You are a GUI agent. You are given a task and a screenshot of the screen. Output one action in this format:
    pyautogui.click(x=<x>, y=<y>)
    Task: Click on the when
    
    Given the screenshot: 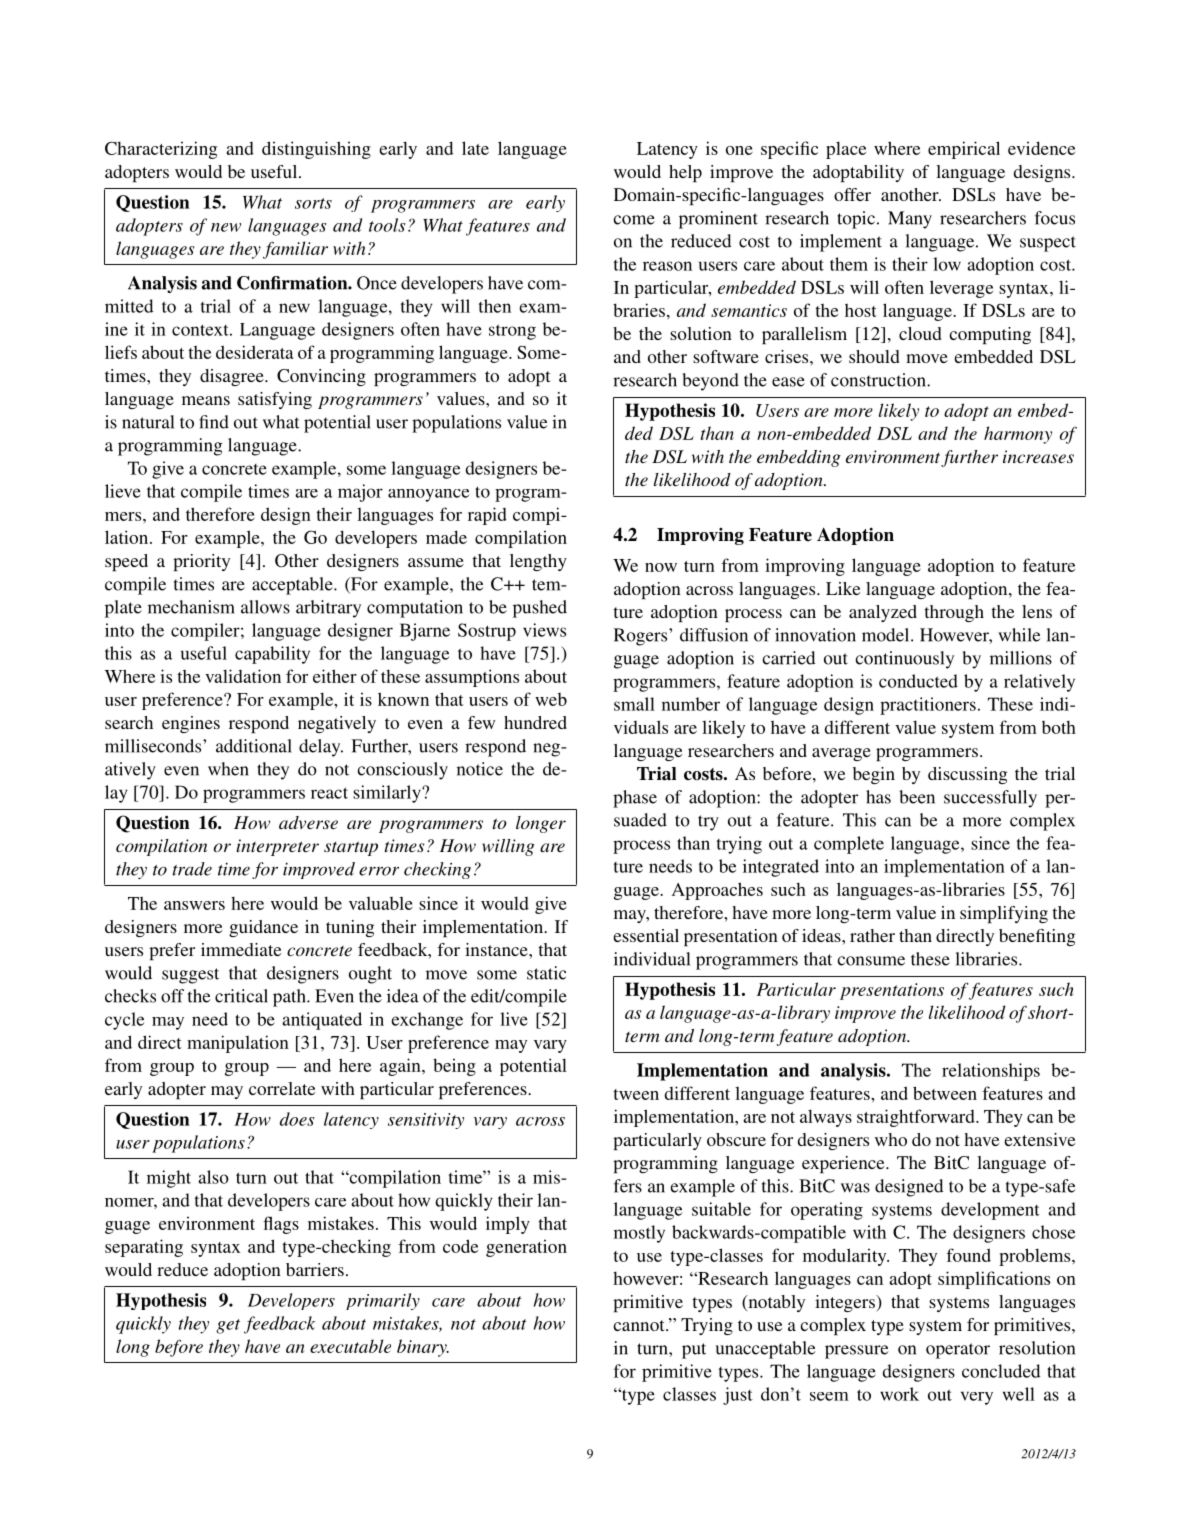 What is the action you would take?
    pyautogui.click(x=228, y=769)
